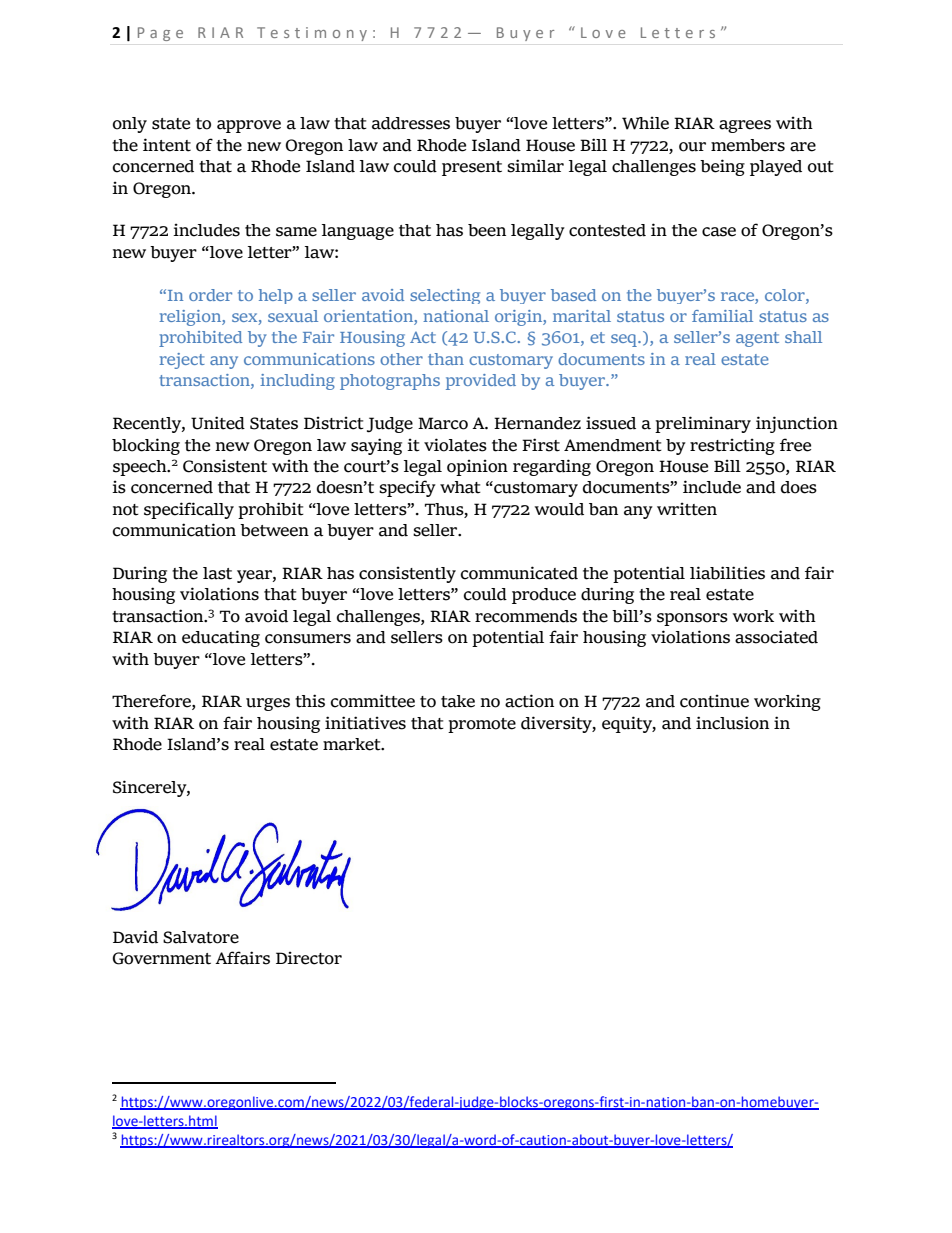 The width and height of the screenshot is (952, 1233). What do you see at coordinates (446, 359) in the screenshot?
I see `than` at bounding box center [446, 359].
